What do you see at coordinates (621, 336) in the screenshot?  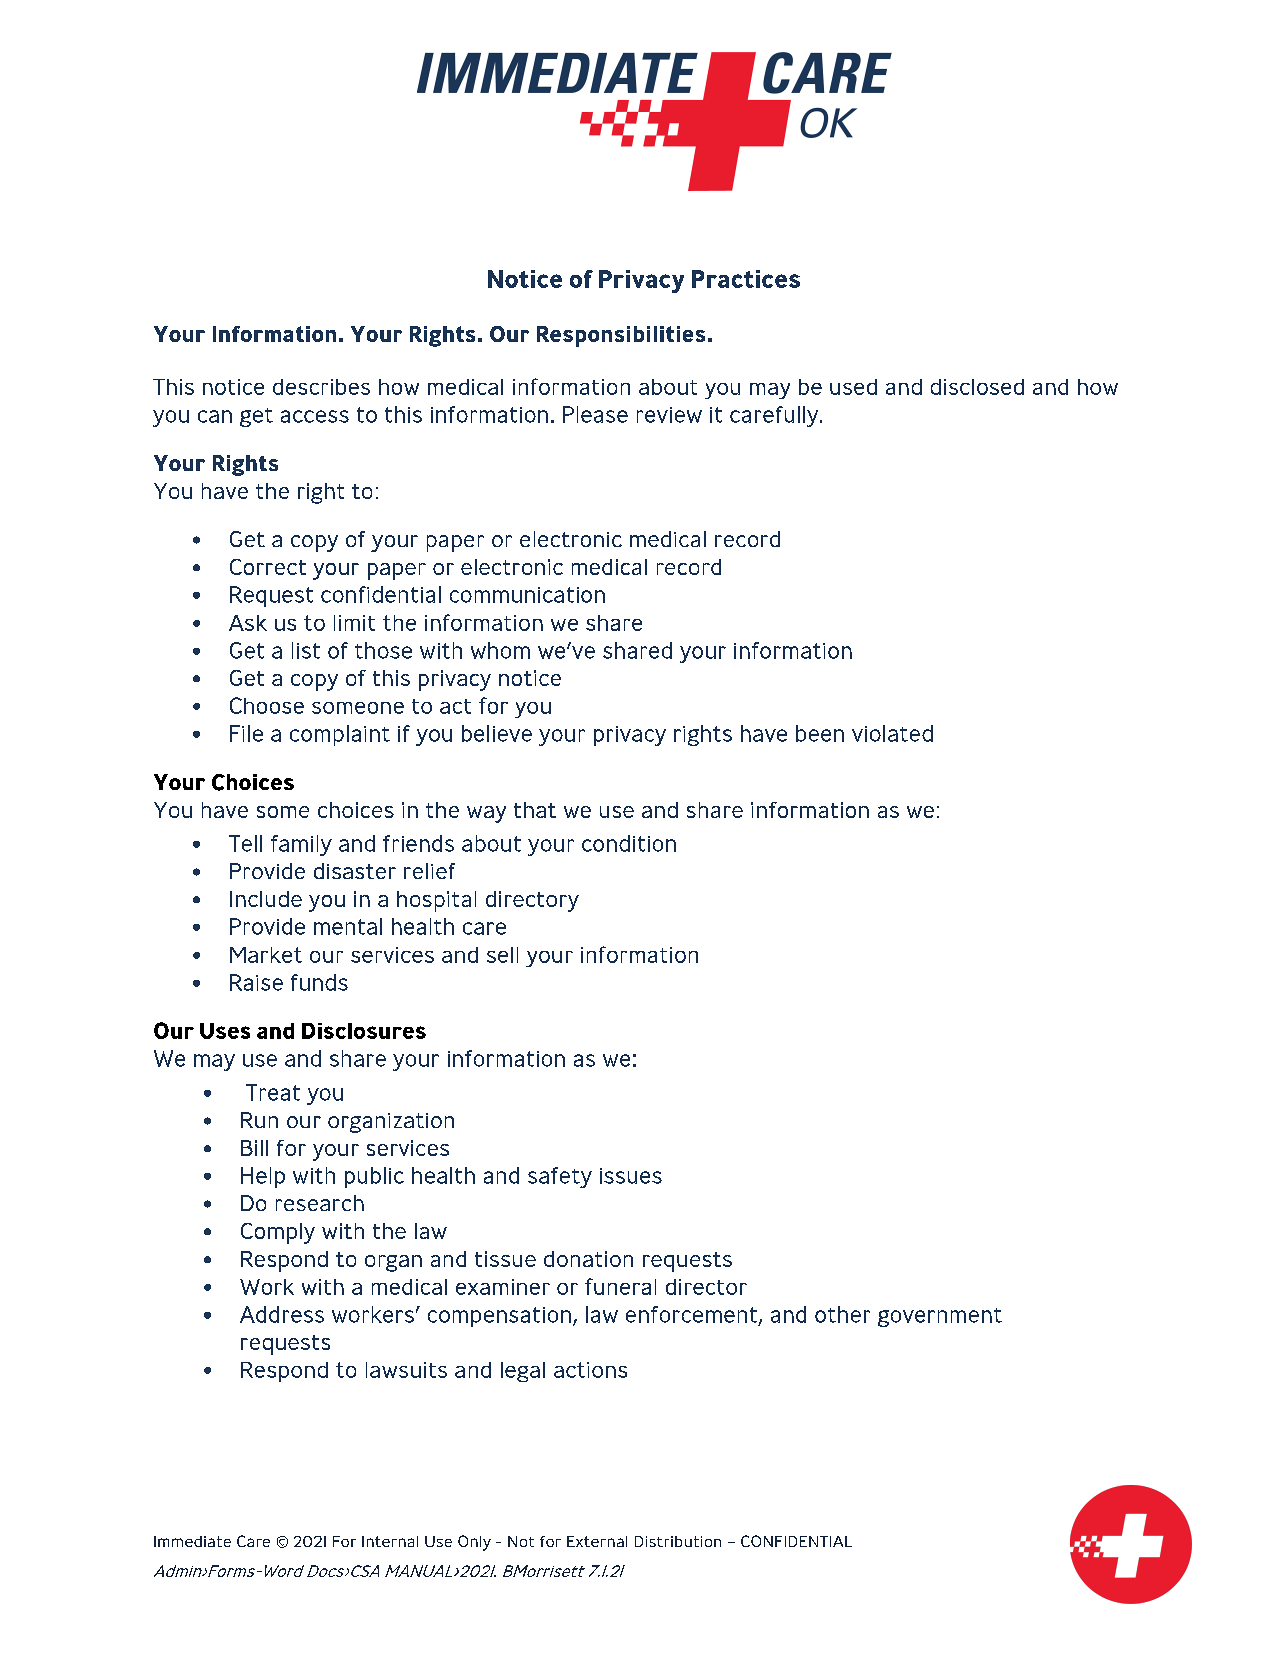 I see `Responsibilities` at bounding box center [621, 336].
